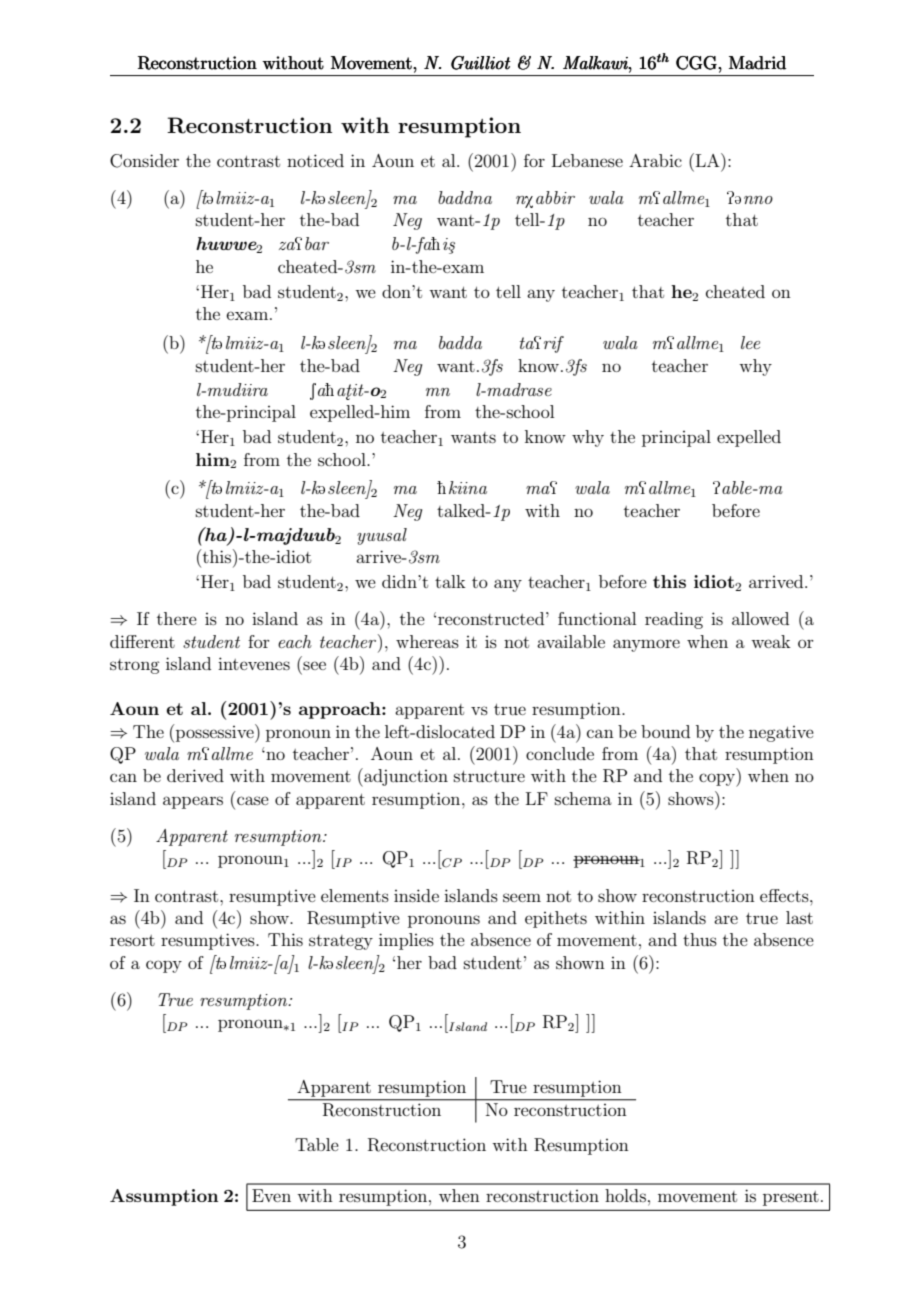 The image size is (924, 1308). Describe the element at coordinates (144, 161) in the screenshot. I see `Consider` at that location.
